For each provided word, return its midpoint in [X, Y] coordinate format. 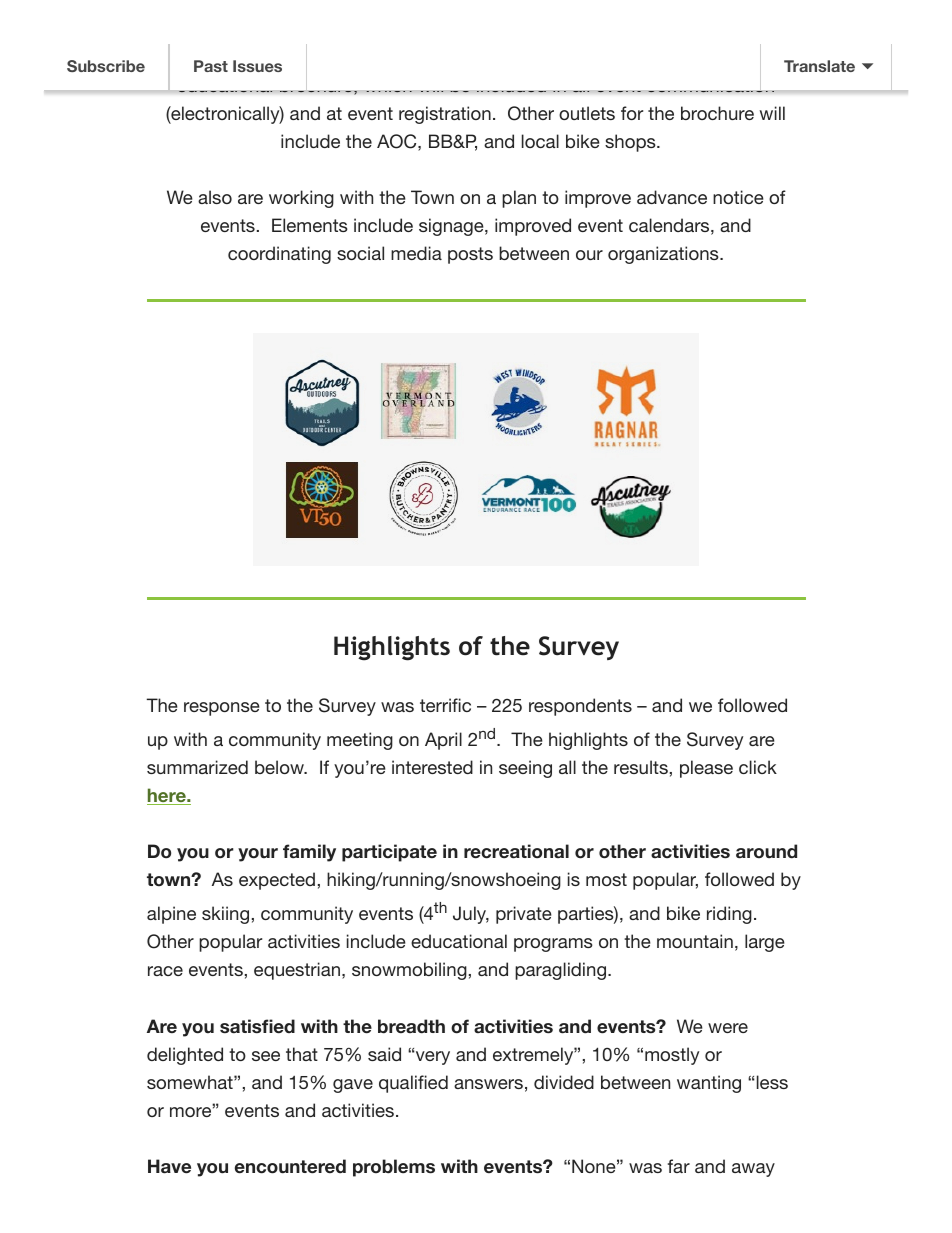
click [758, 767]
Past [211, 66]
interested [432, 767]
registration [445, 115]
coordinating [279, 255]
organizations [664, 255]
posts [470, 255]
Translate [819, 66]
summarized [197, 767]
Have [169, 1166]
